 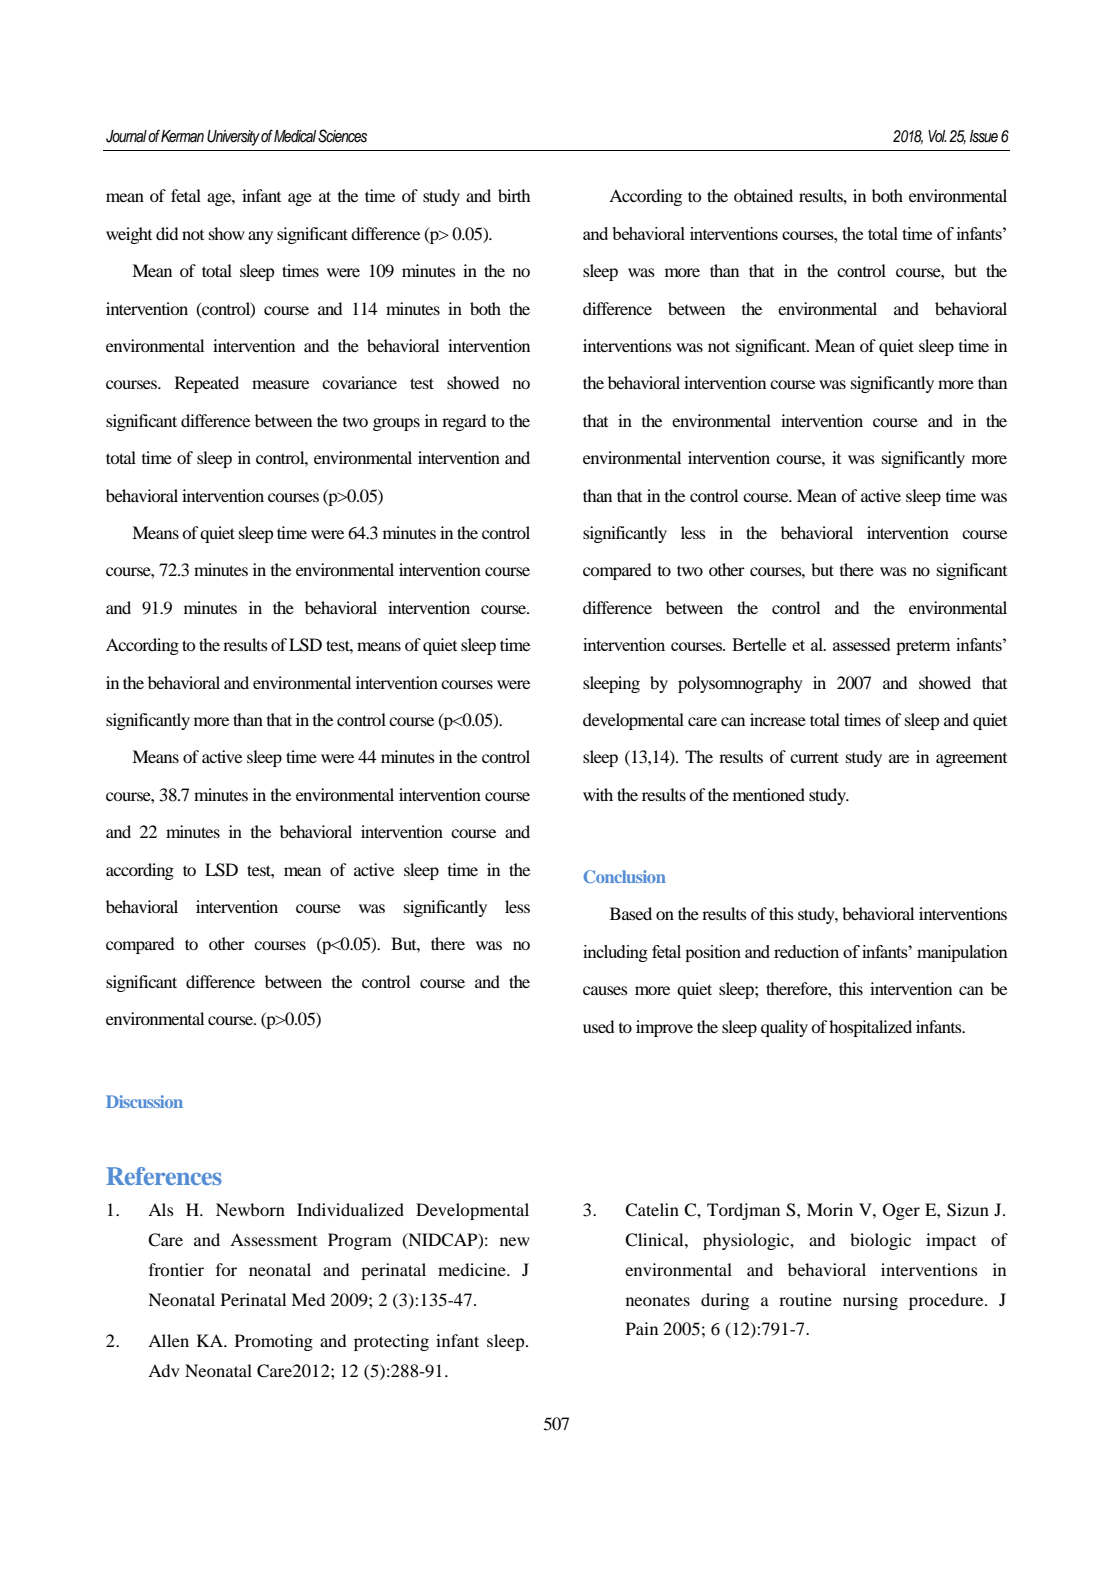 What do you see at coordinates (514, 195) in the image?
I see `birth` at bounding box center [514, 195].
